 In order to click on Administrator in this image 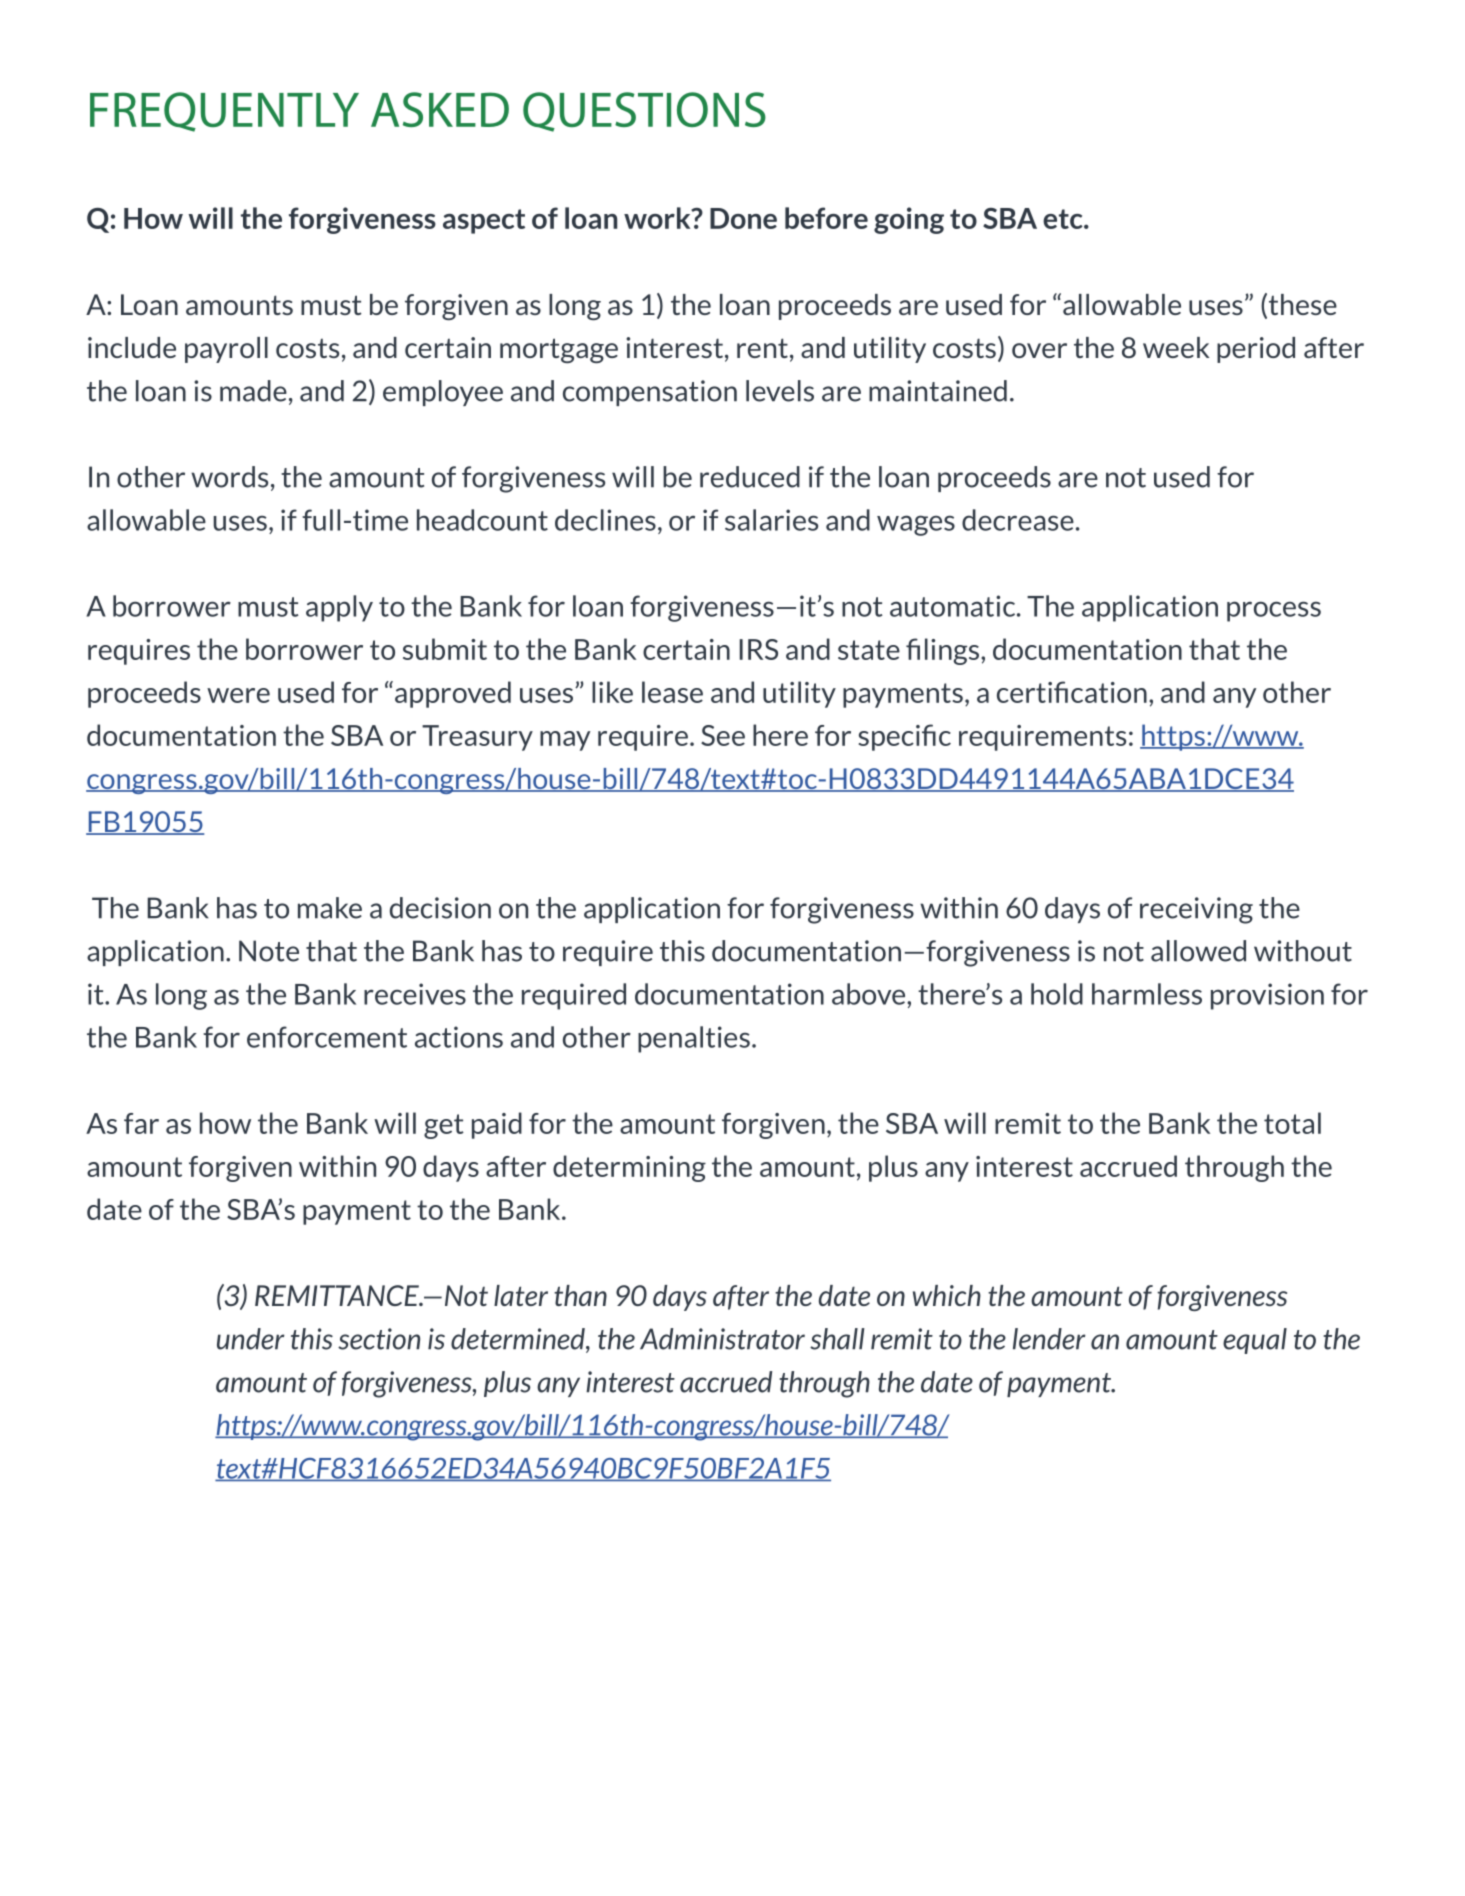, I will do `click(722, 1339)`.
